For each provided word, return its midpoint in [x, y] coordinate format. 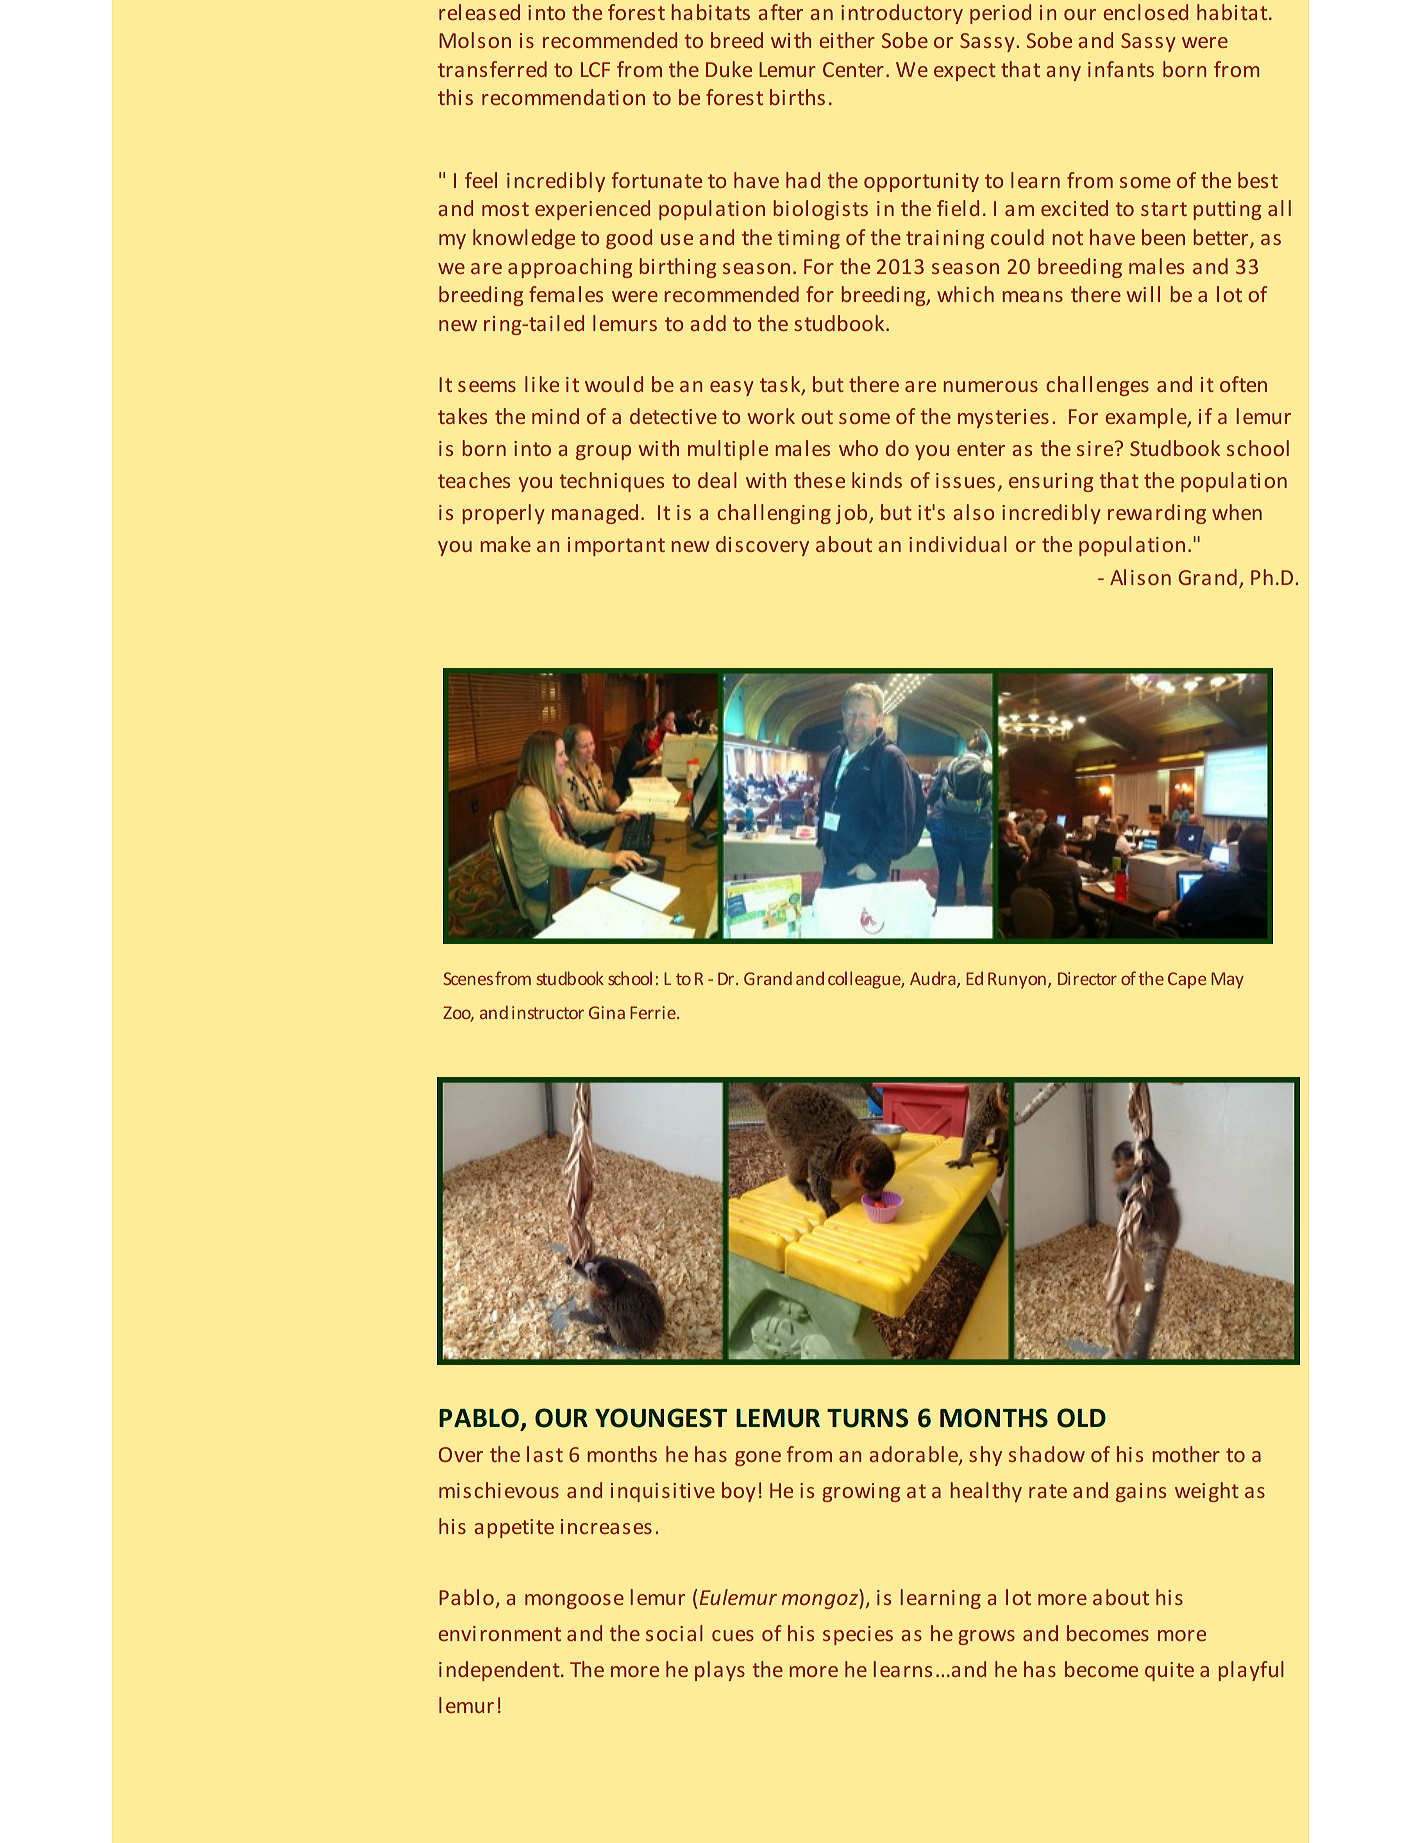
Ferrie [654, 1012]
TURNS [867, 1418]
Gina [607, 1012]
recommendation [563, 97]
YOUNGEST [661, 1418]
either [847, 40]
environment [499, 1633]
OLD [1081, 1418]
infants [1121, 69]
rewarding [1157, 514]
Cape [1187, 980]
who [858, 448]
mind [555, 416]
